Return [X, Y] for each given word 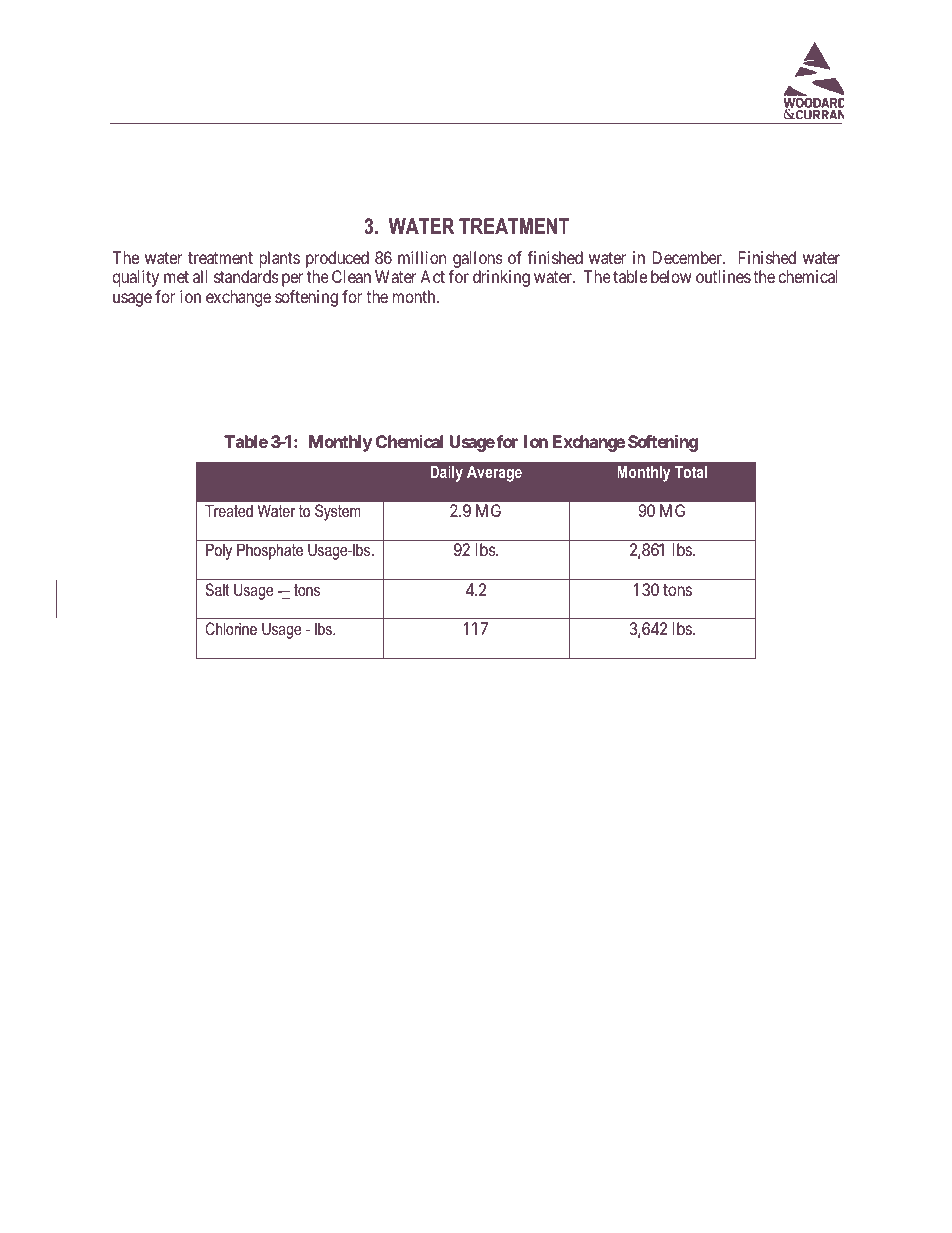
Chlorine [231, 628]
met [176, 277]
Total [691, 471]
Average [494, 473]
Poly [219, 551]
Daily [446, 473]
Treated [229, 510]
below [671, 276]
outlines [723, 276]
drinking [501, 278]
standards [246, 276]
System [338, 512]
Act [432, 276]
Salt [217, 590]
